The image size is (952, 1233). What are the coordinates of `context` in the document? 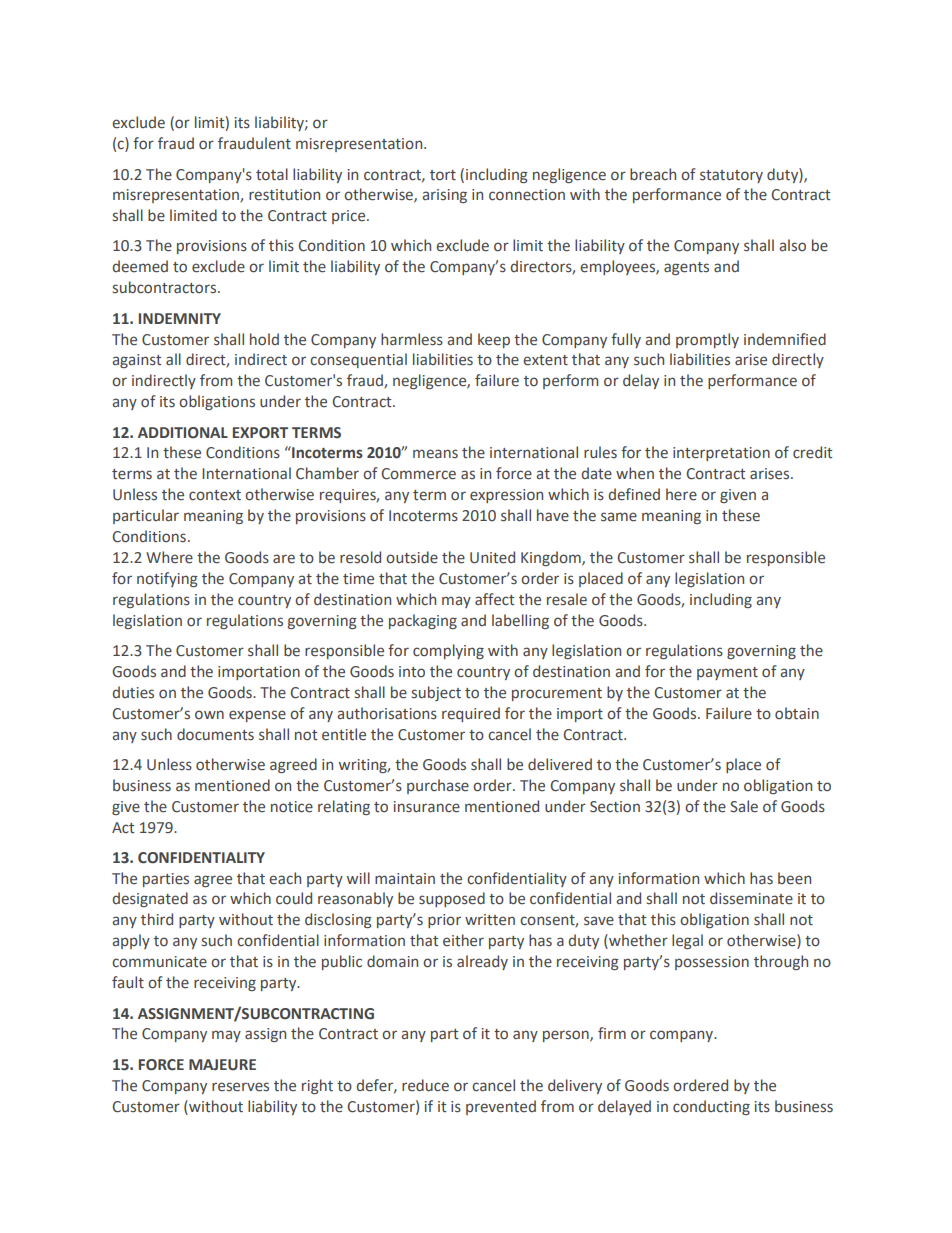 It's located at (215, 495).
